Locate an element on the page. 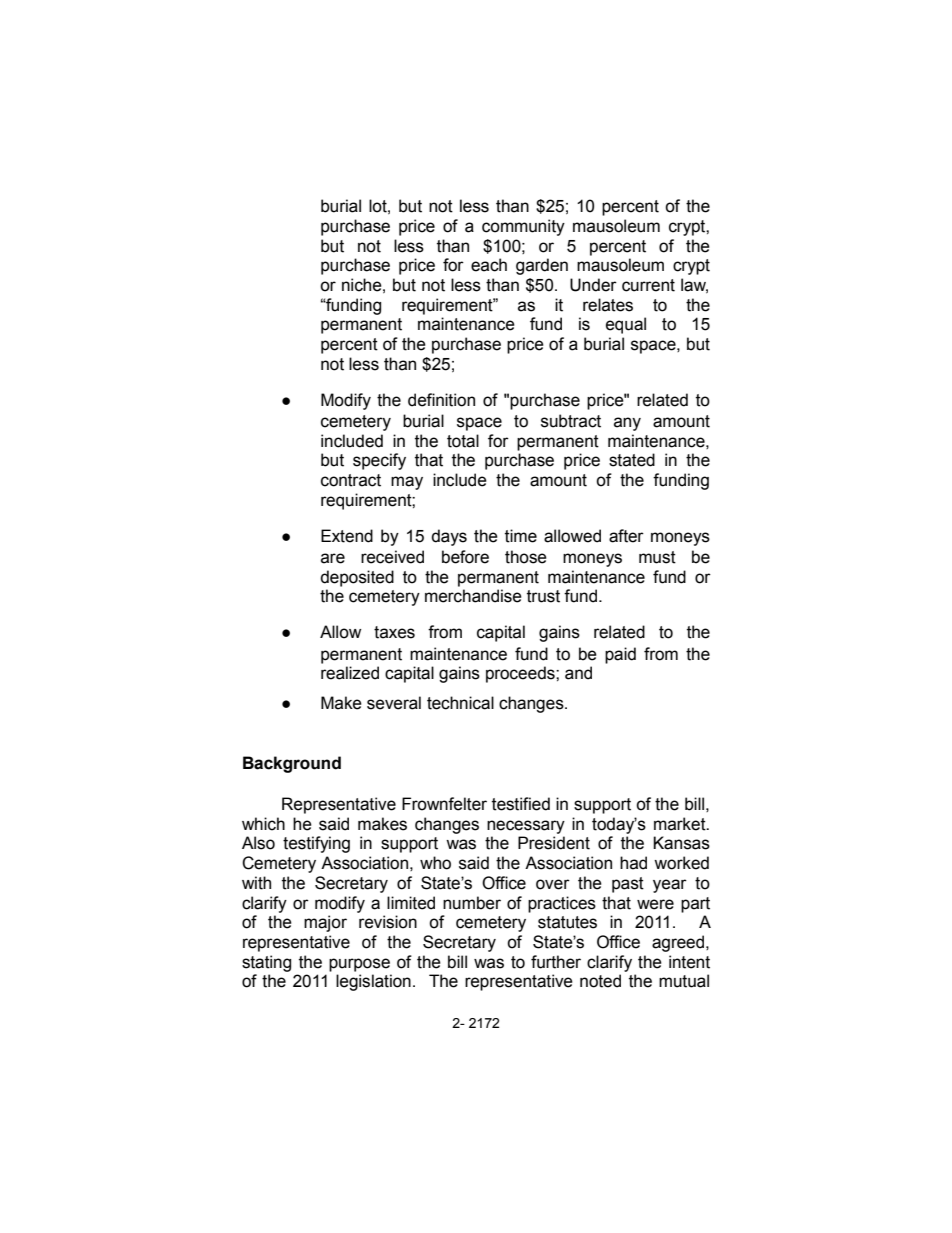 Image resolution: width=952 pixels, height=1233 pixels. each is located at coordinates (489, 265).
